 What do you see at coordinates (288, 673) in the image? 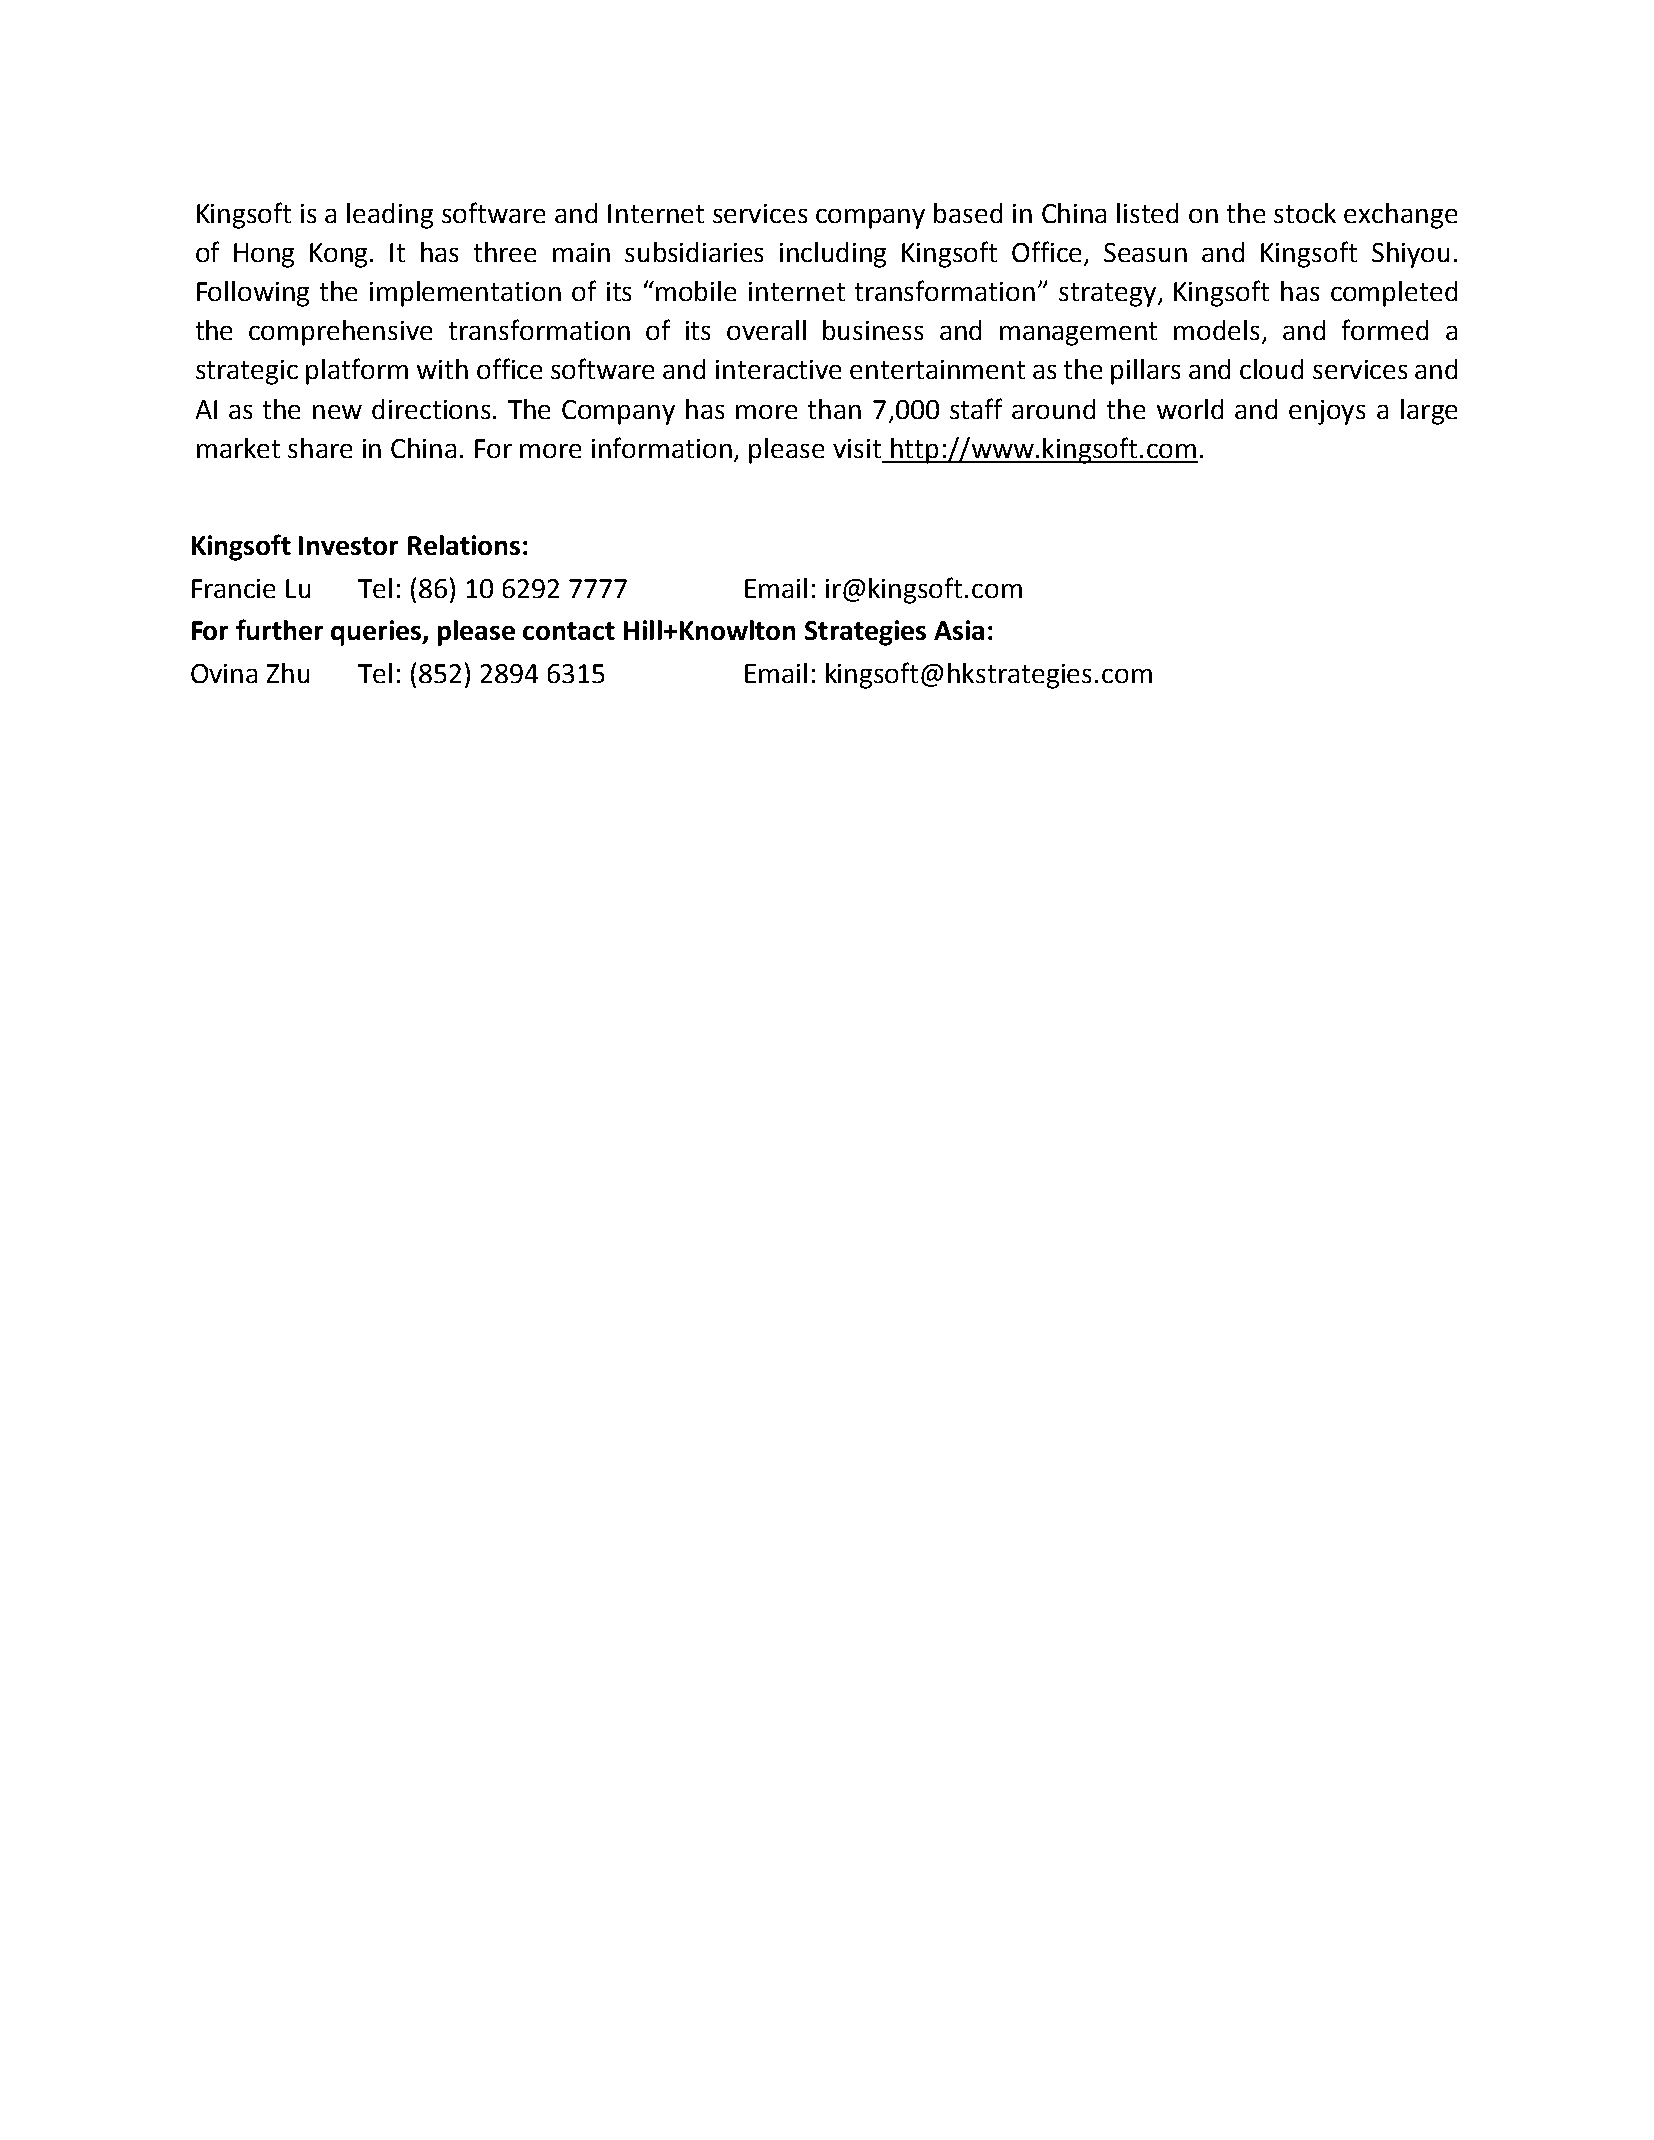
I see `Zhu` at bounding box center [288, 673].
